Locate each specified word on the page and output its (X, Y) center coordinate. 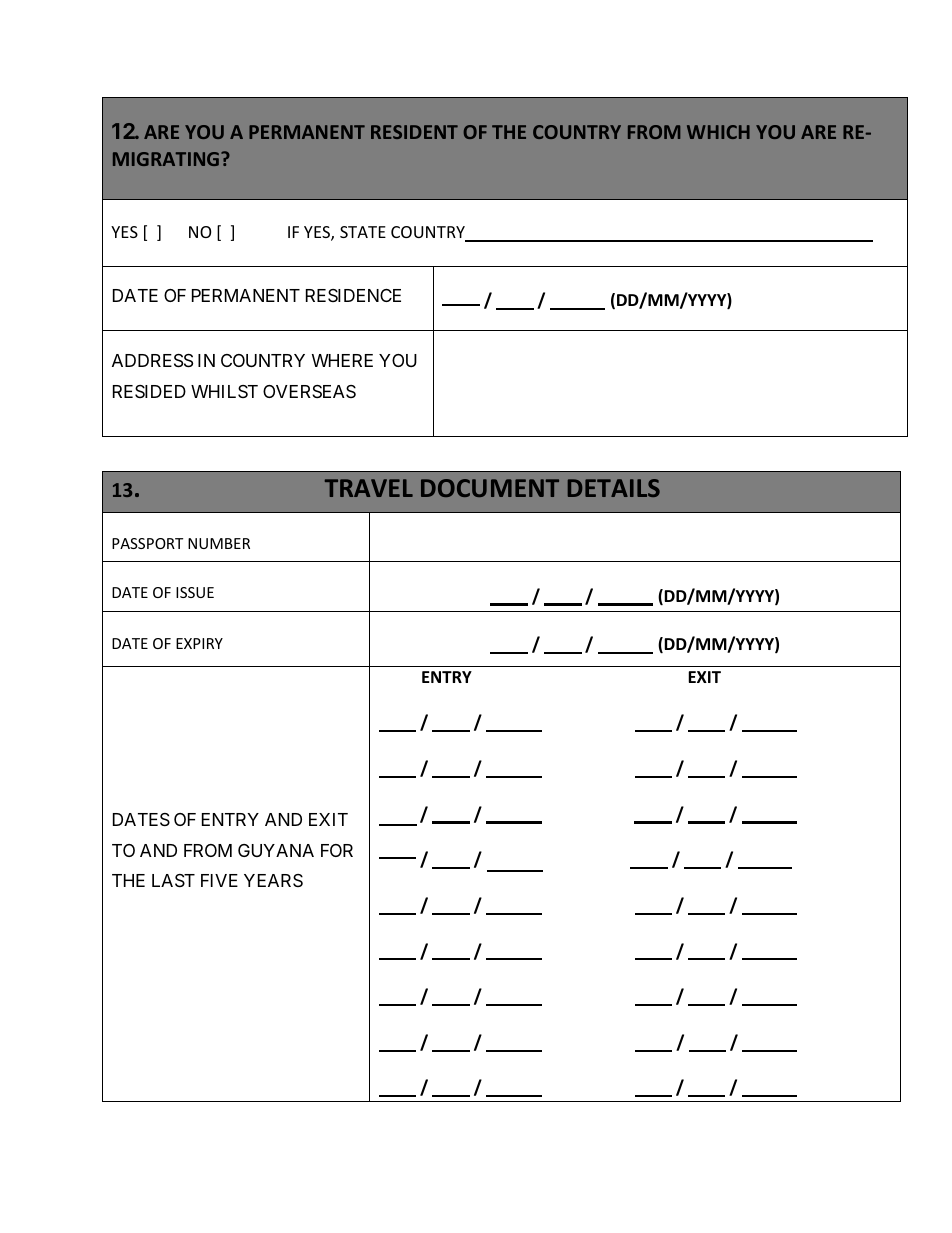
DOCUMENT (490, 488)
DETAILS (614, 488)
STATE (363, 232)
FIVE (219, 880)
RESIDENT (414, 132)
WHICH (718, 132)
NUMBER (219, 543)
